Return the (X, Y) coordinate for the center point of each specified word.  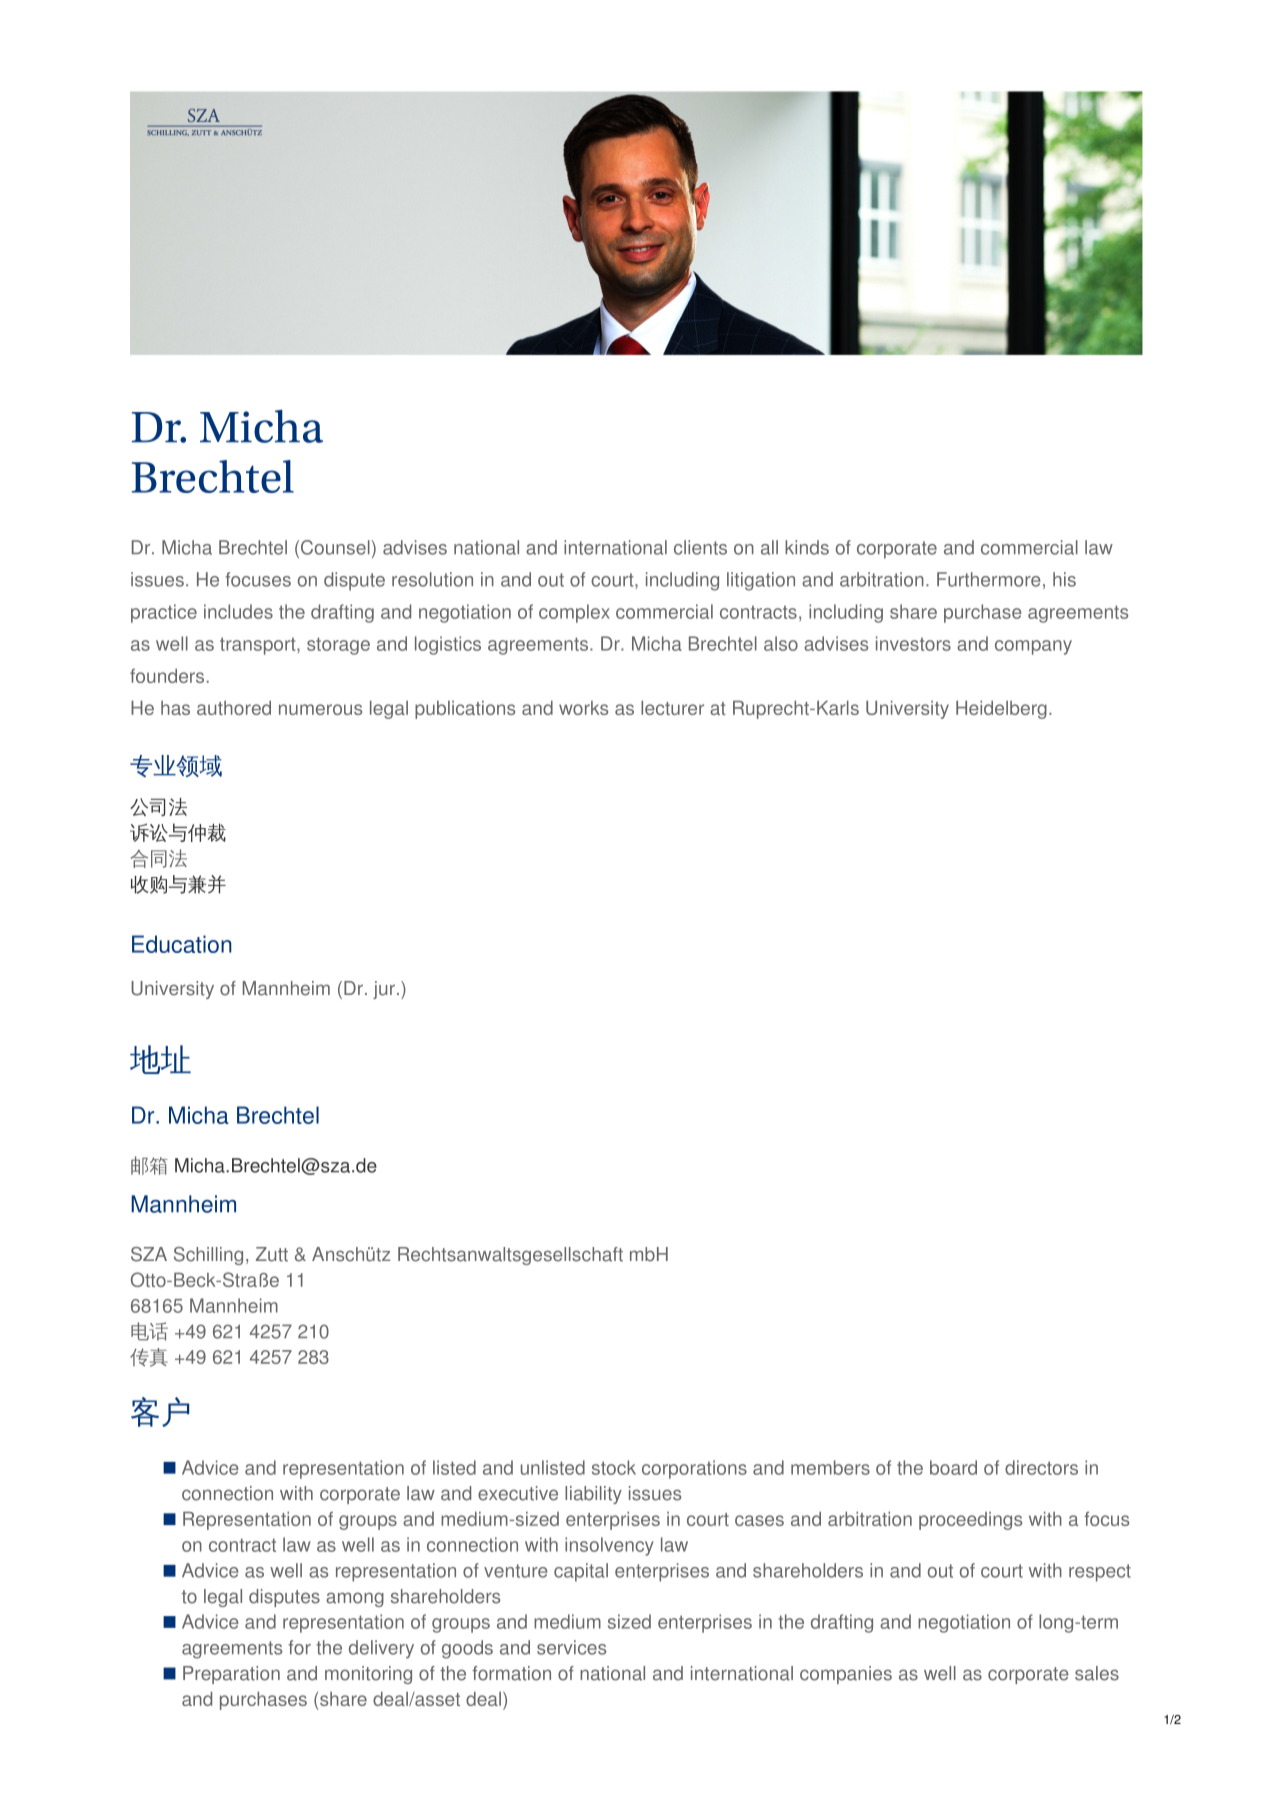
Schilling (208, 1256)
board (953, 1467)
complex (574, 613)
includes (238, 611)
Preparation (231, 1675)
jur (384, 990)
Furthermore (989, 579)
